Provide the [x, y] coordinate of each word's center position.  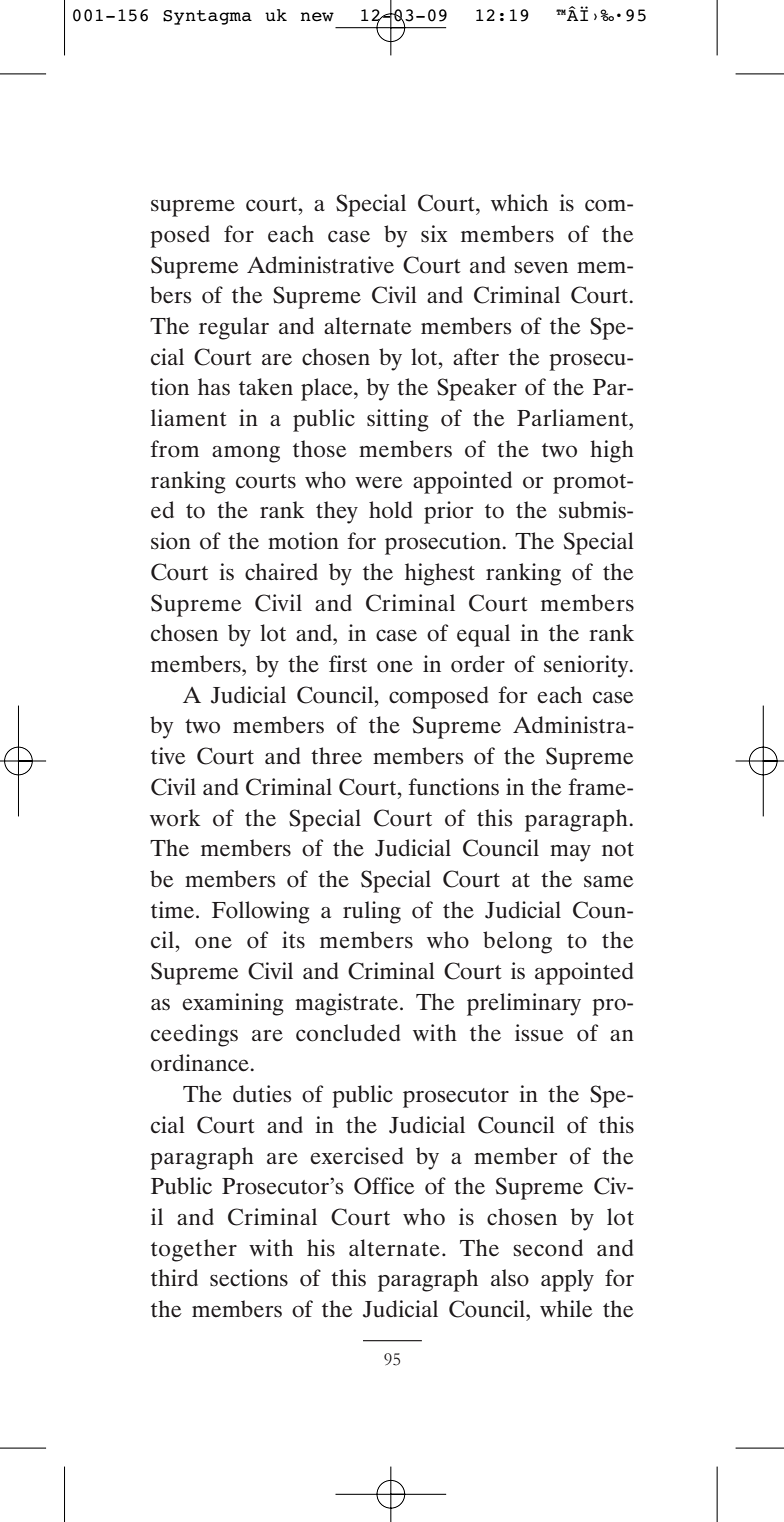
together [194, 1250]
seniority [587, 666]
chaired [281, 572]
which [519, 203]
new [317, 17]
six [434, 234]
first [348, 664]
